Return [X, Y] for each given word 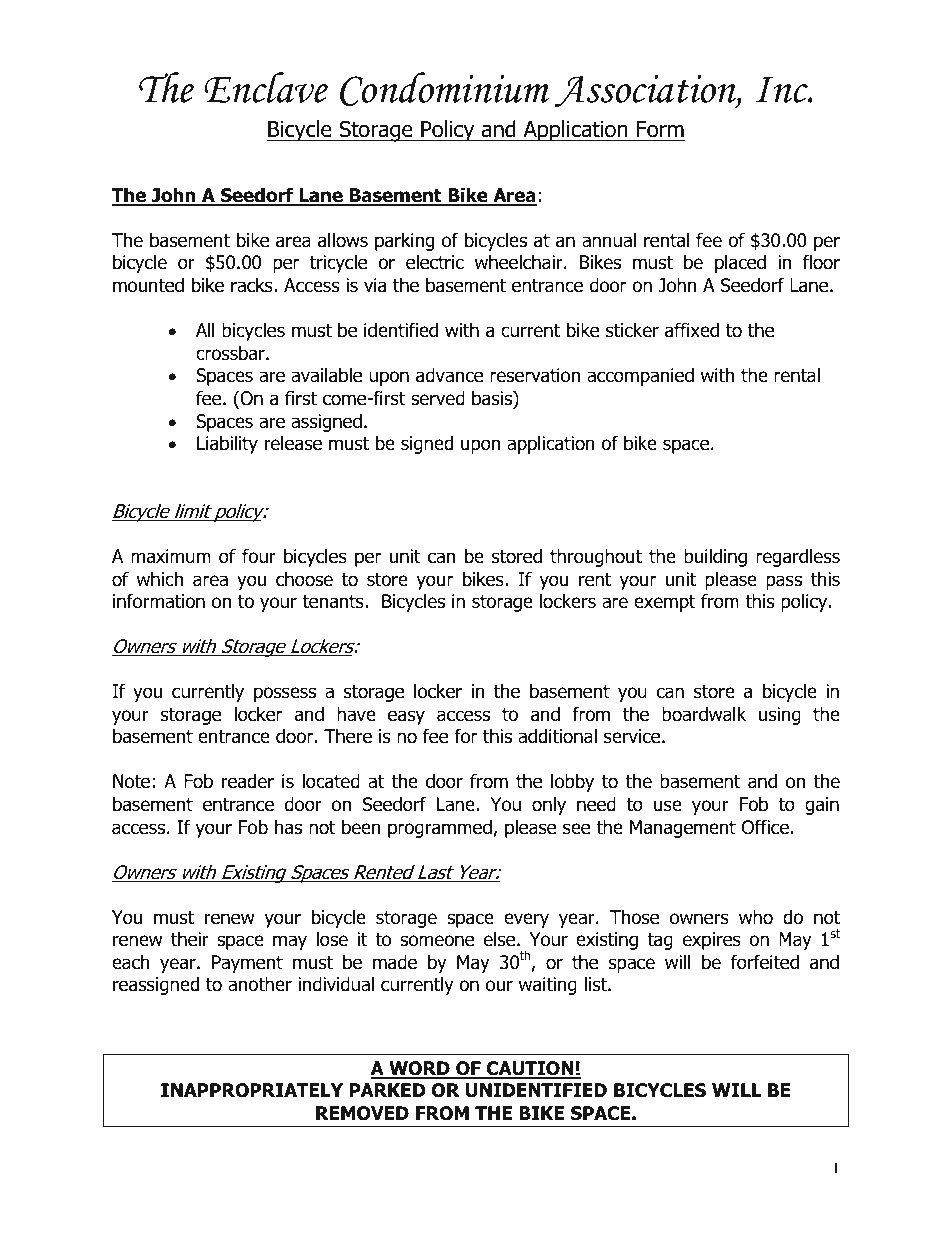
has [288, 827]
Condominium [444, 89]
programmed [441, 828]
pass [784, 582]
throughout [596, 557]
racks [253, 285]
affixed [692, 330]
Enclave [266, 87]
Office [765, 827]
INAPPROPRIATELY [252, 1090]
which [160, 579]
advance [449, 375]
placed [740, 263]
